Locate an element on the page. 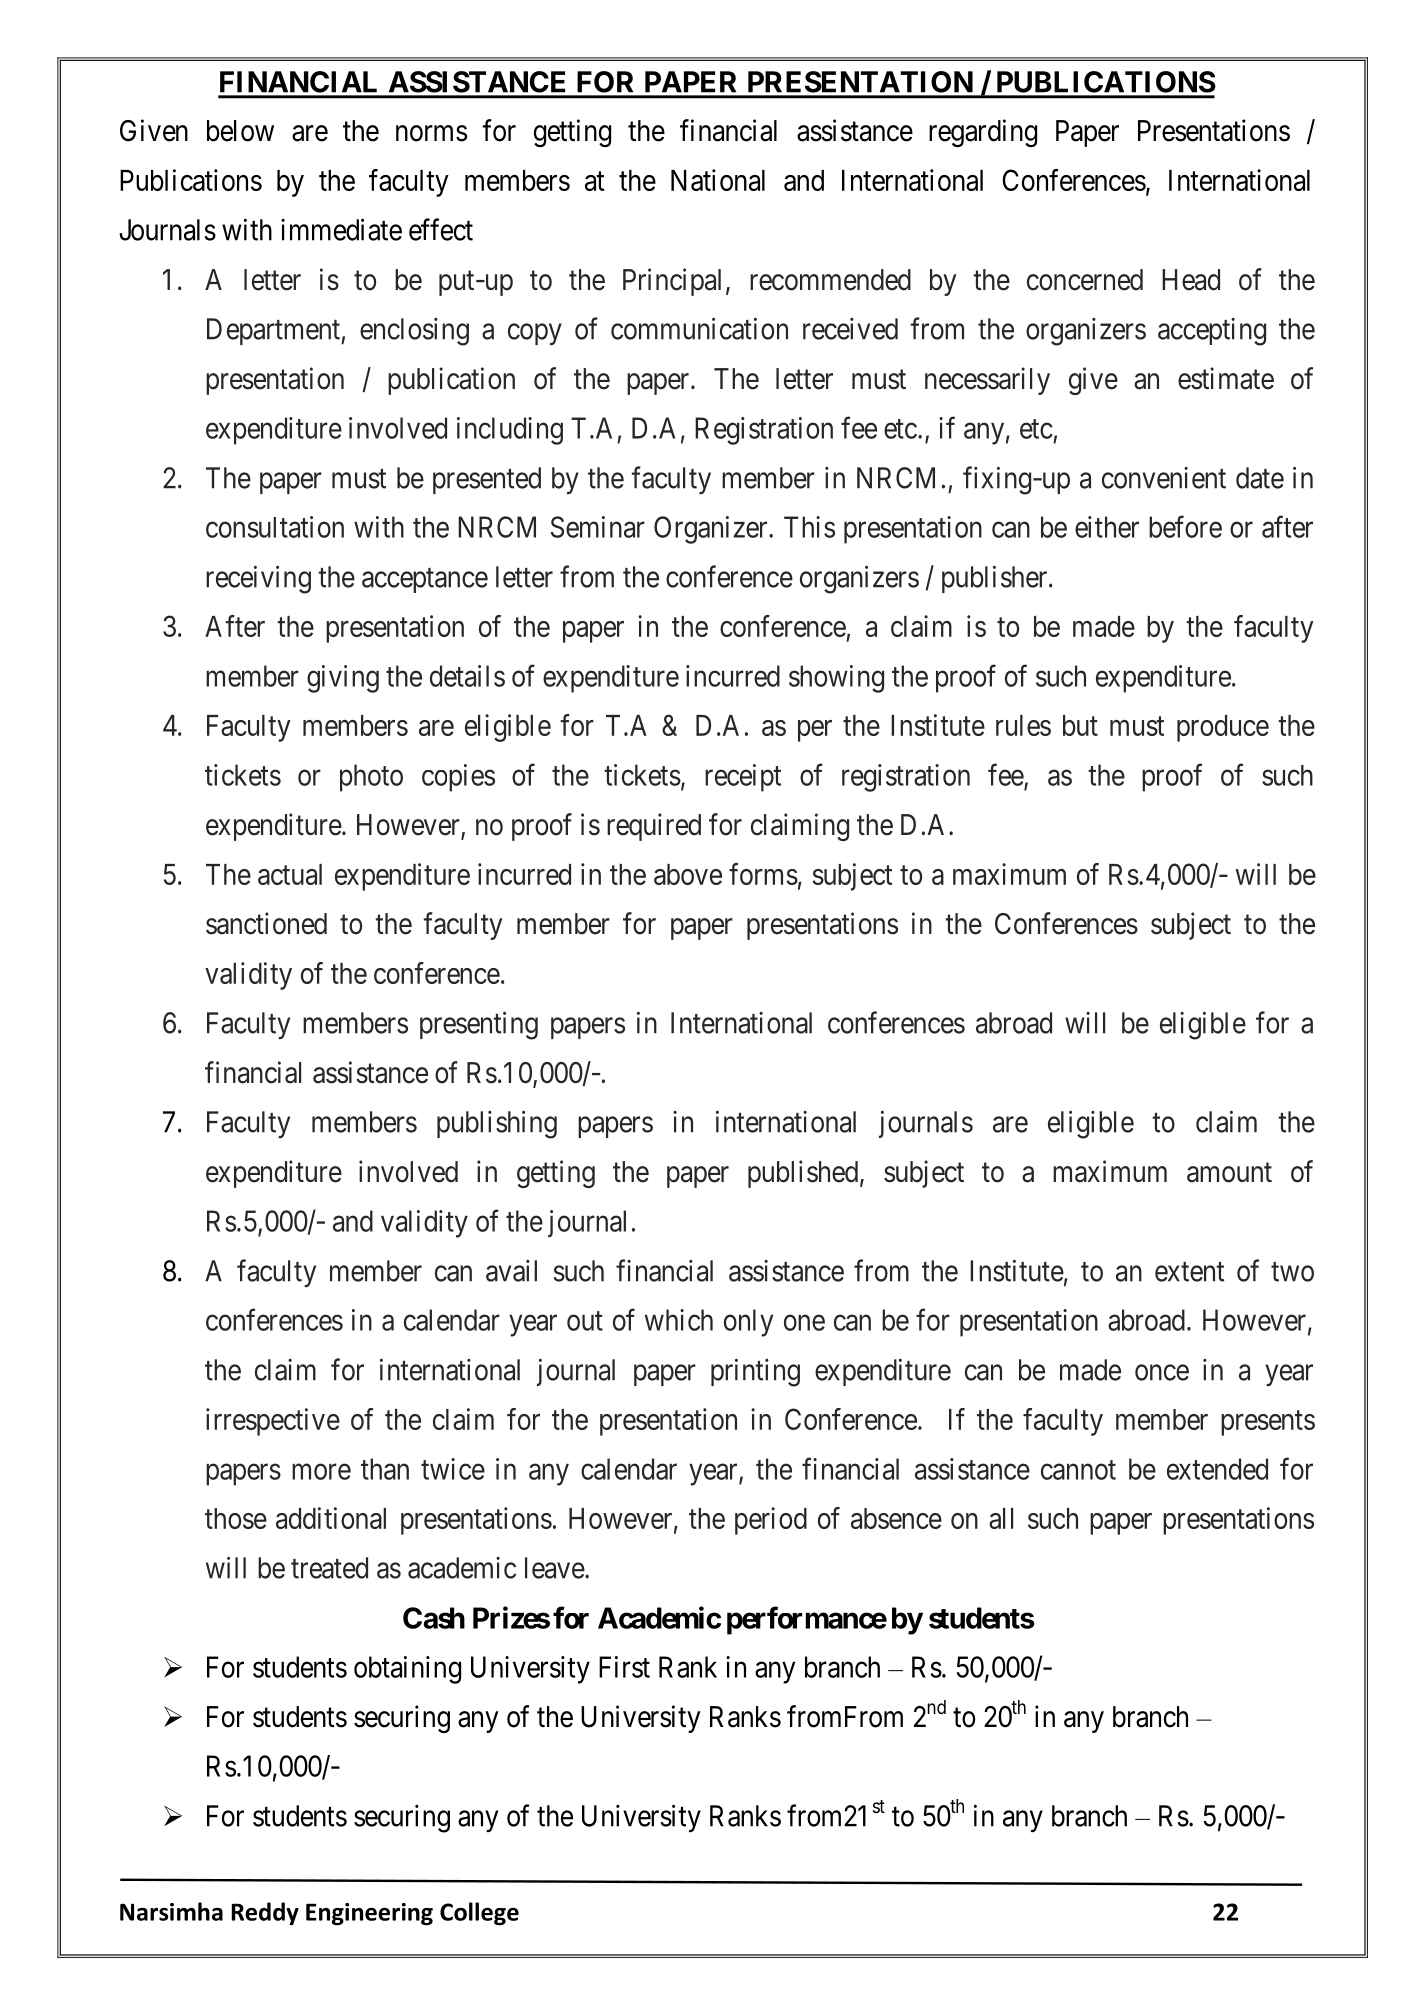 The height and width of the document is (2015, 1425). forms is located at coordinates (763, 874).
